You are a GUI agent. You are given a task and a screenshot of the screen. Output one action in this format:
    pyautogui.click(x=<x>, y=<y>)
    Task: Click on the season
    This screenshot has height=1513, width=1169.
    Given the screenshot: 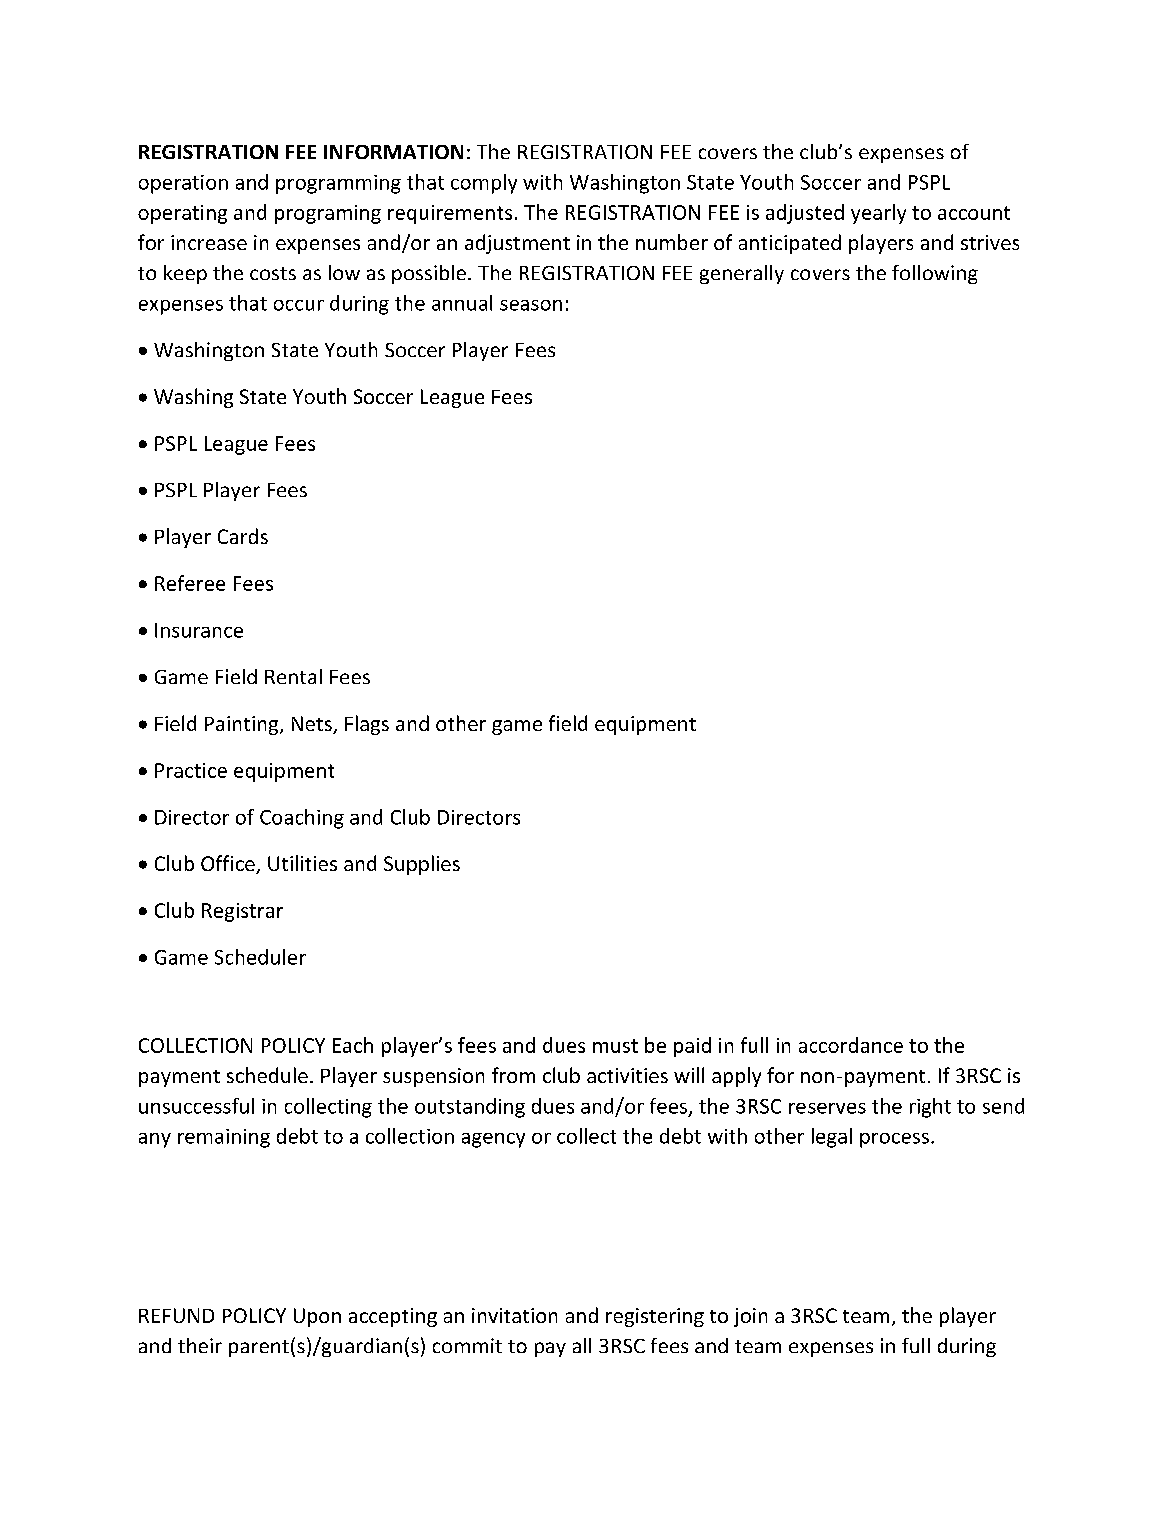 What is the action you would take?
    pyautogui.click(x=531, y=305)
